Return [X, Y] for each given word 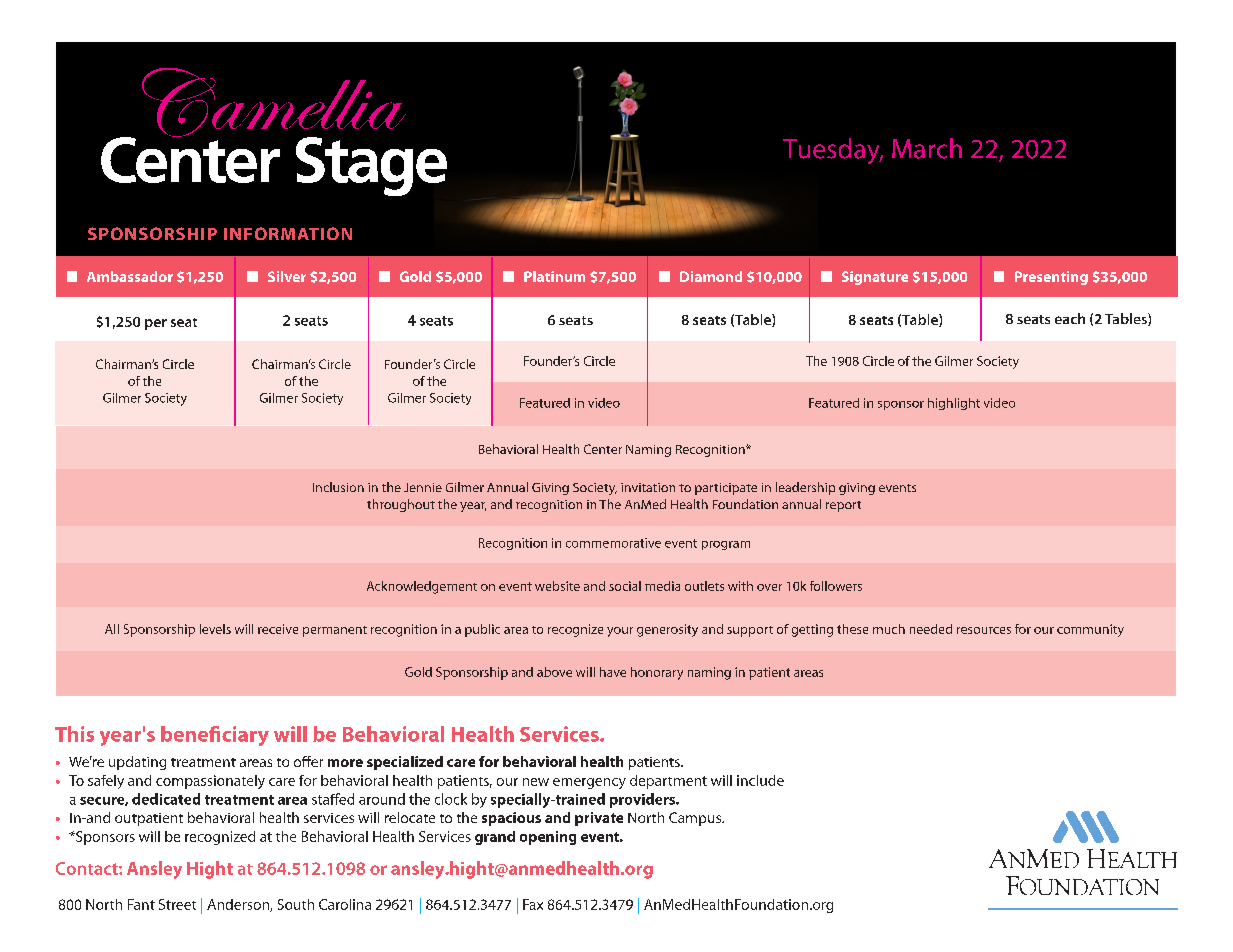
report [843, 506]
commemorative [613, 543]
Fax [533, 904]
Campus [696, 819]
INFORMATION [288, 233]
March [927, 148]
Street [177, 904]
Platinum [554, 276]
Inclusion [338, 487]
